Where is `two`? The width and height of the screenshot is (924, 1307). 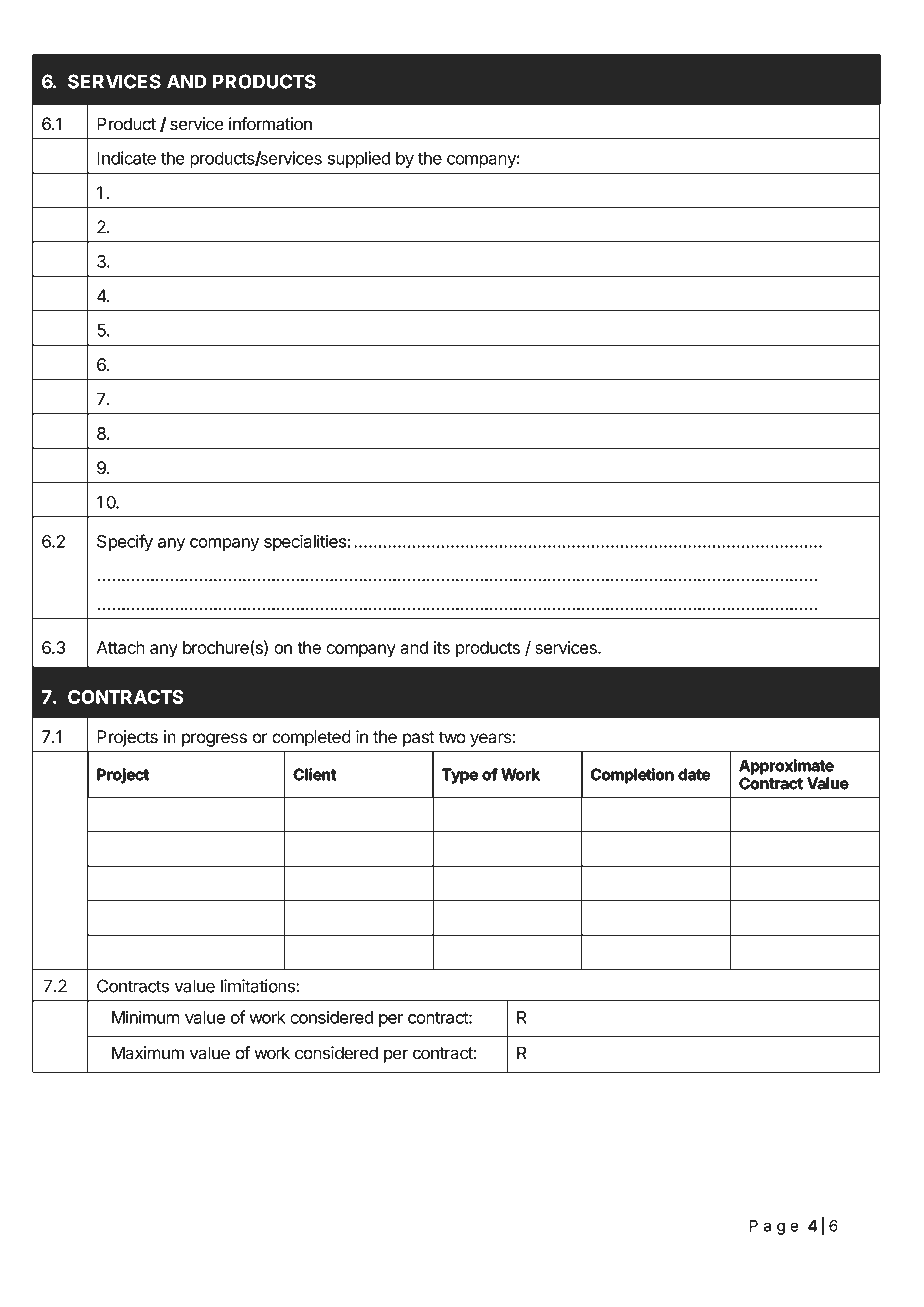 two is located at coordinates (452, 737).
